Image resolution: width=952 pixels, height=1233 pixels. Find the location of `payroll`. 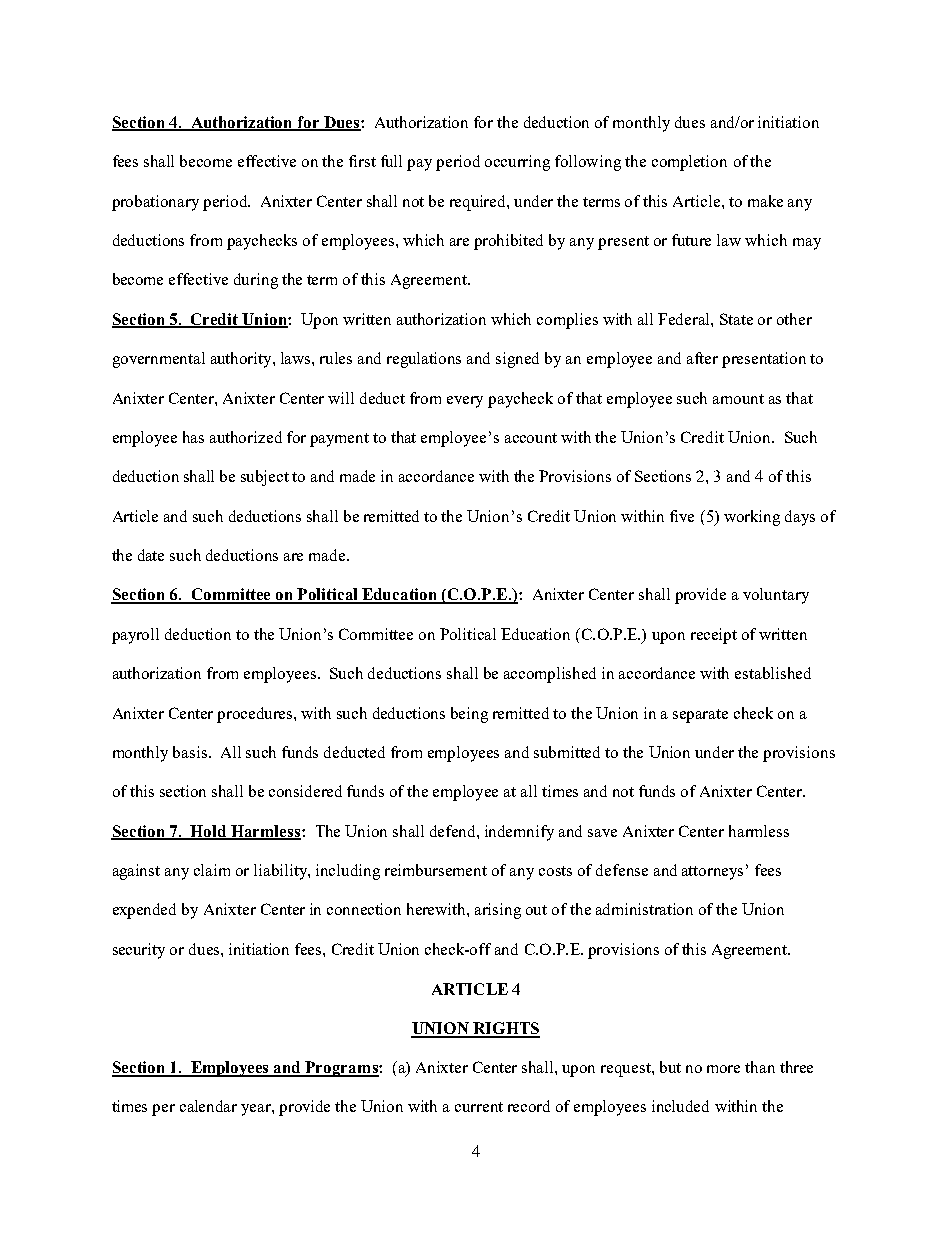

payroll is located at coordinates (135, 636).
